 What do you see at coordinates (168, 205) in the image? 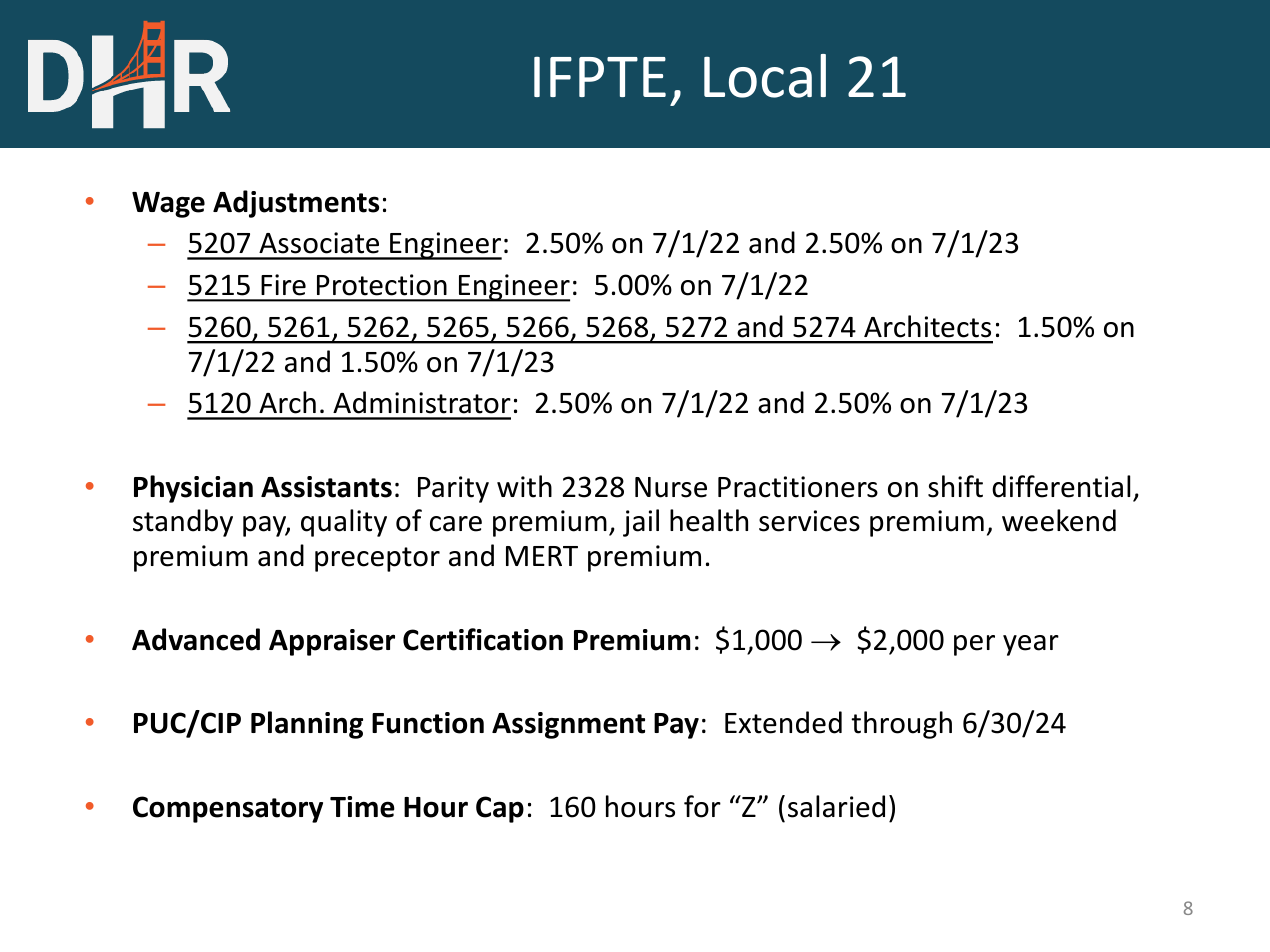
I see `Wage` at bounding box center [168, 205].
